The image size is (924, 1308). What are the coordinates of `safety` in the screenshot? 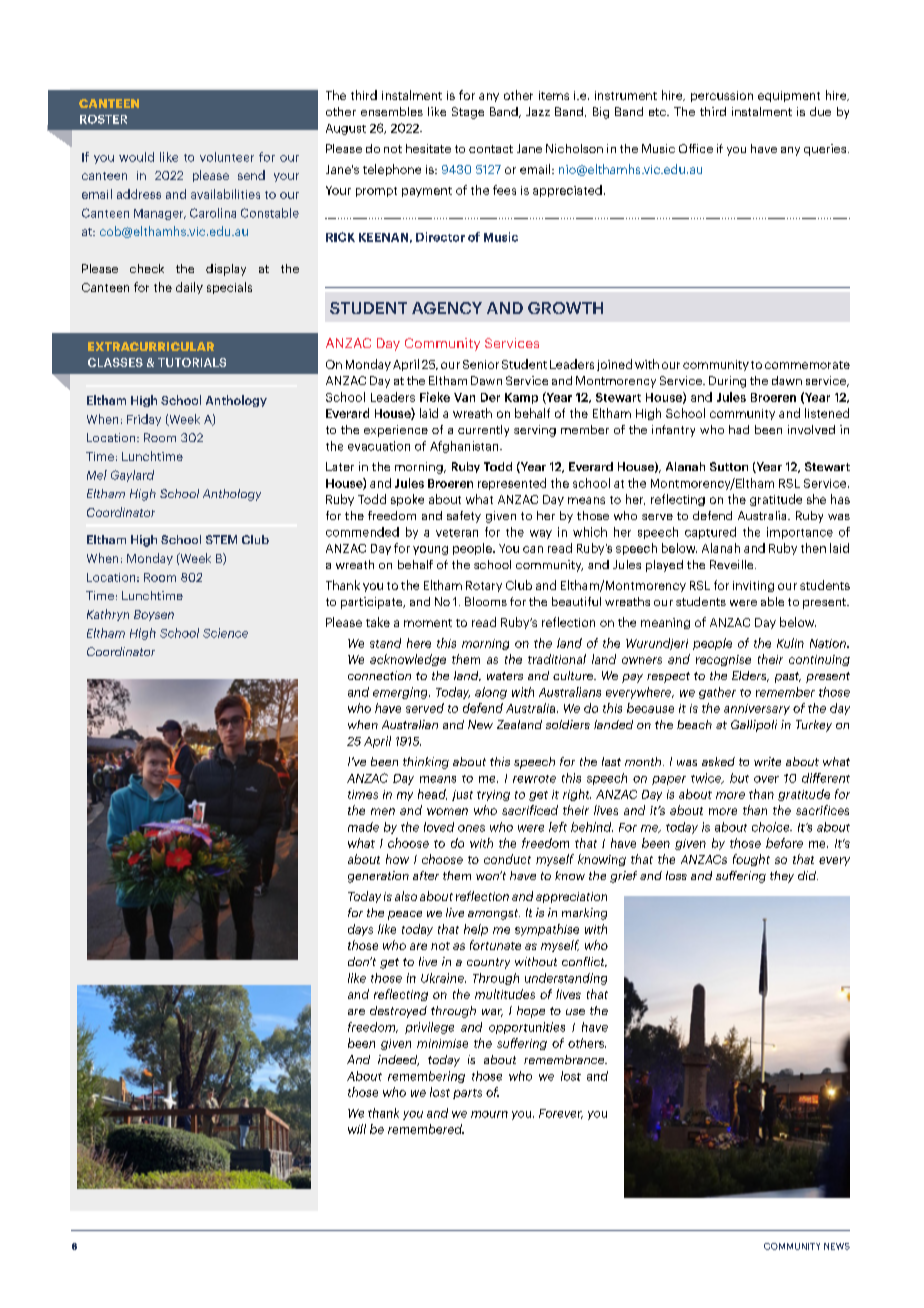 It's located at (464, 517).
